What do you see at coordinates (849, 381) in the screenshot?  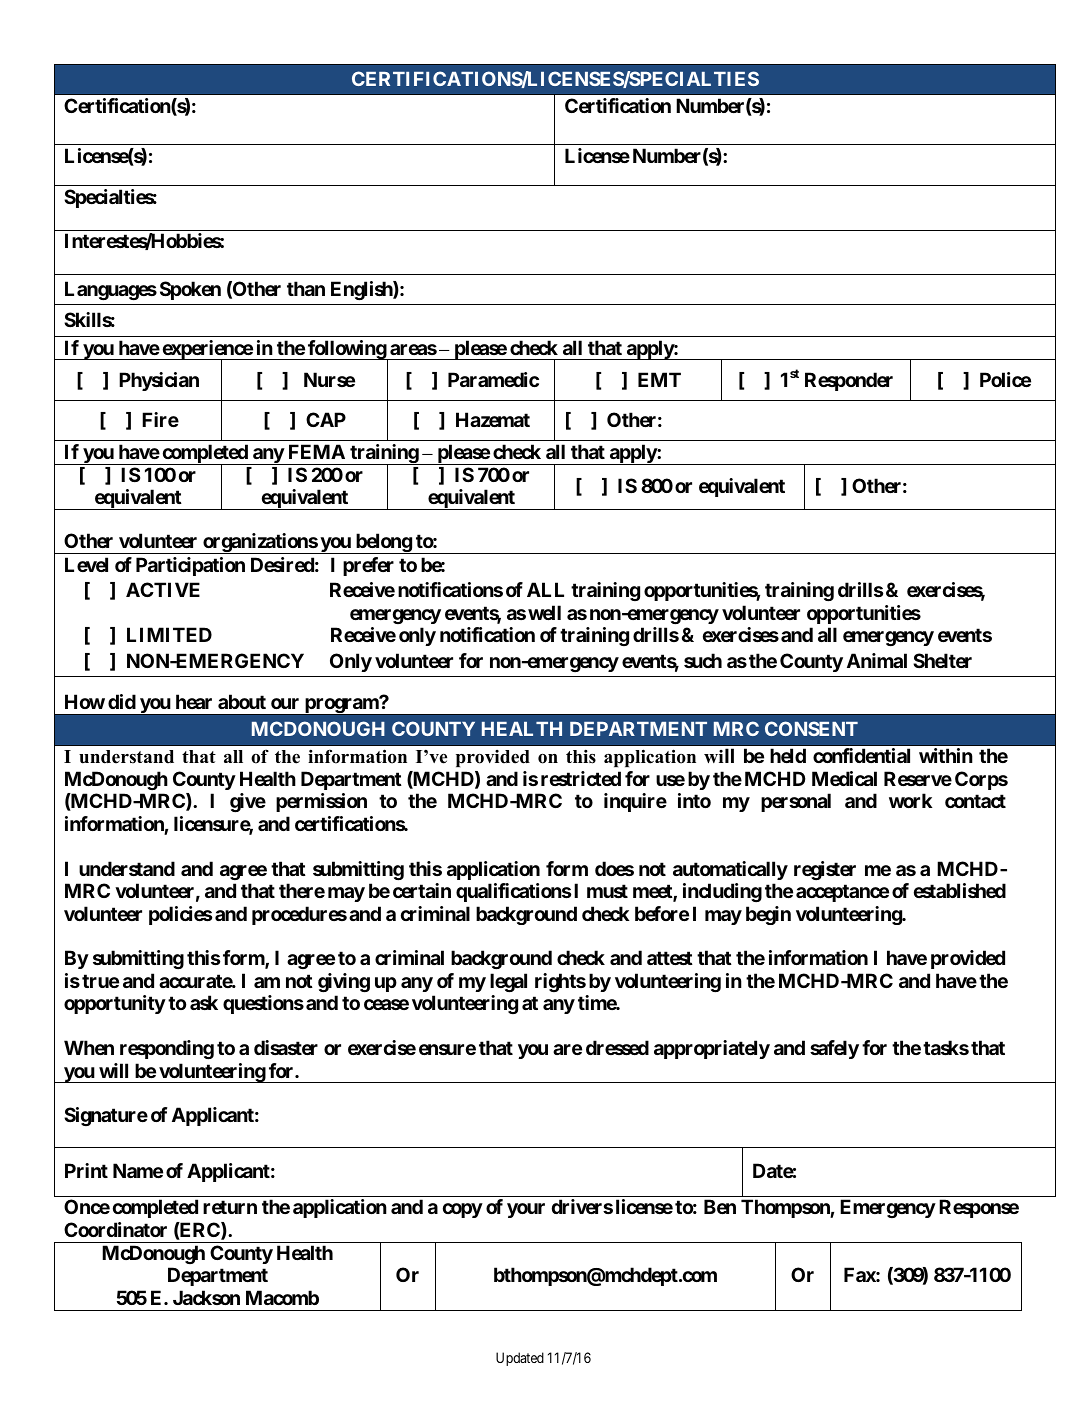 I see `Responder` at bounding box center [849, 381].
